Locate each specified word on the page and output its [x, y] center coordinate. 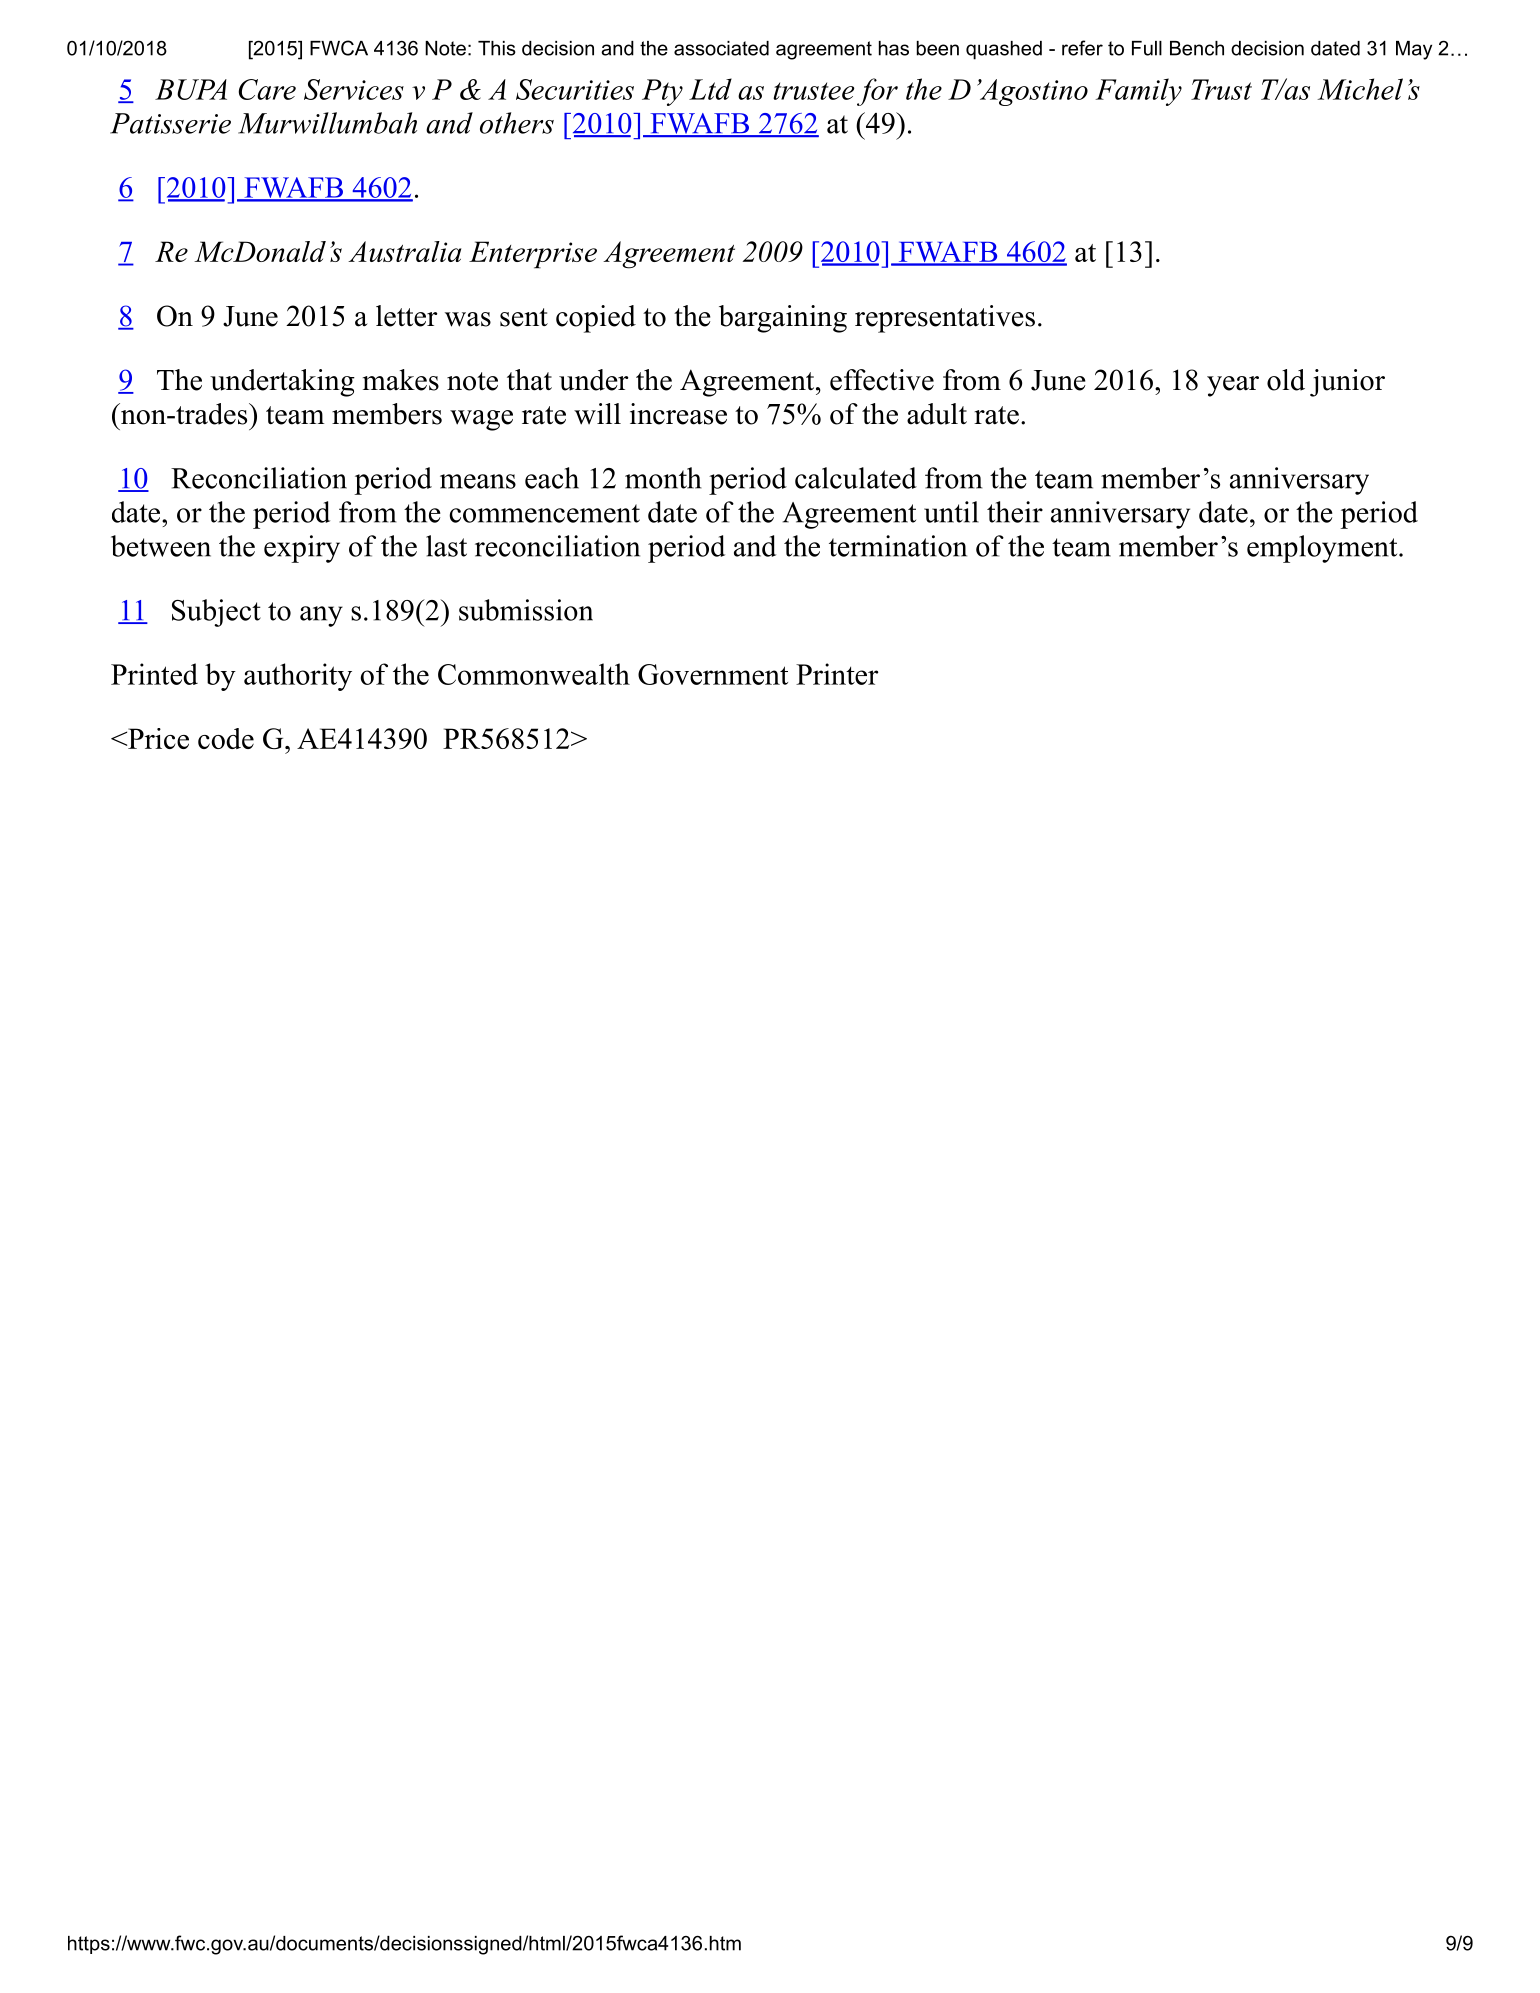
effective [882, 380]
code [226, 738]
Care [267, 89]
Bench [1197, 48]
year [1233, 386]
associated [721, 48]
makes [401, 380]
